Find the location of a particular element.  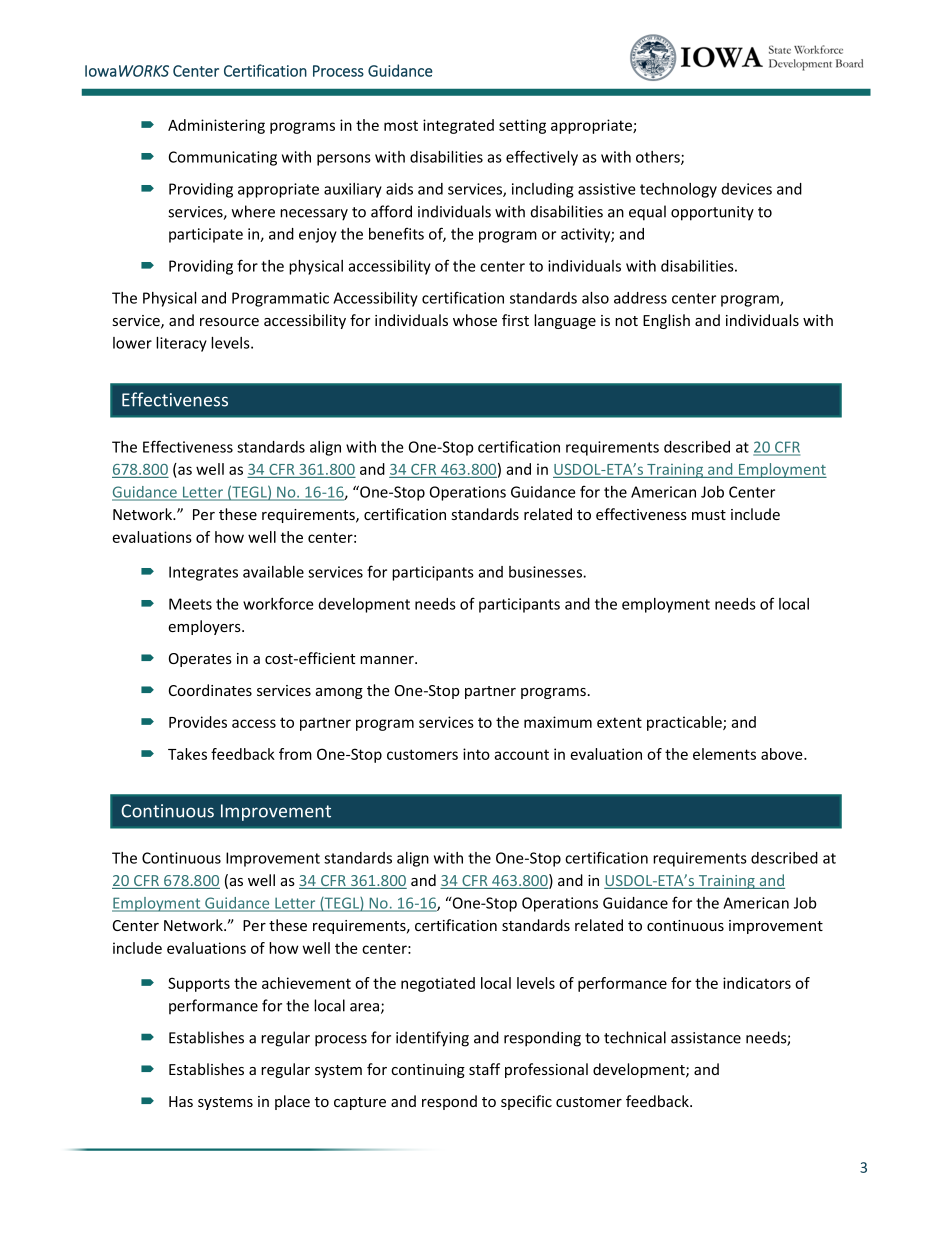

manner is located at coordinates (388, 660).
